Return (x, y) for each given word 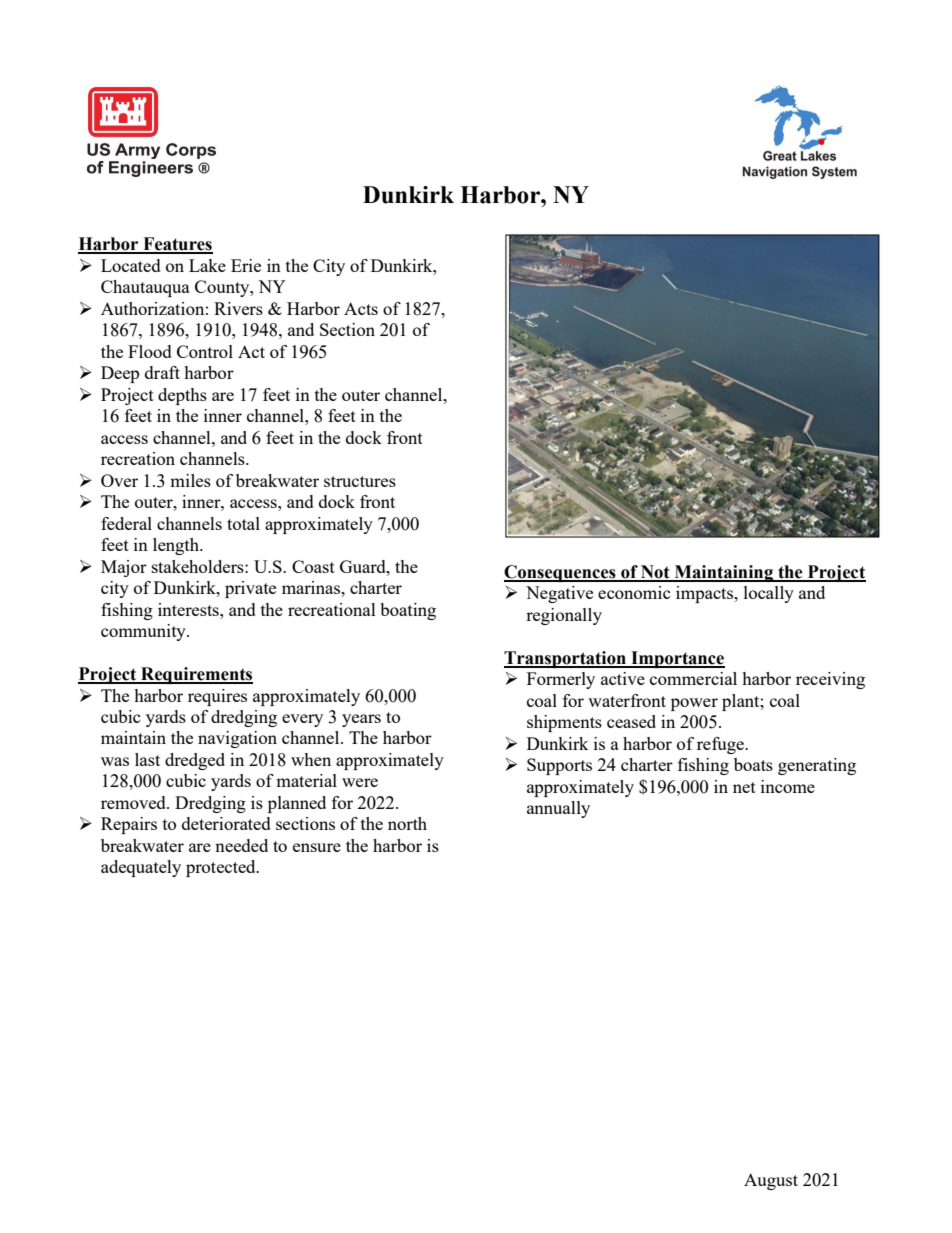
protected (222, 868)
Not (655, 573)
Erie (246, 265)
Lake (207, 265)
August (771, 1181)
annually (558, 809)
